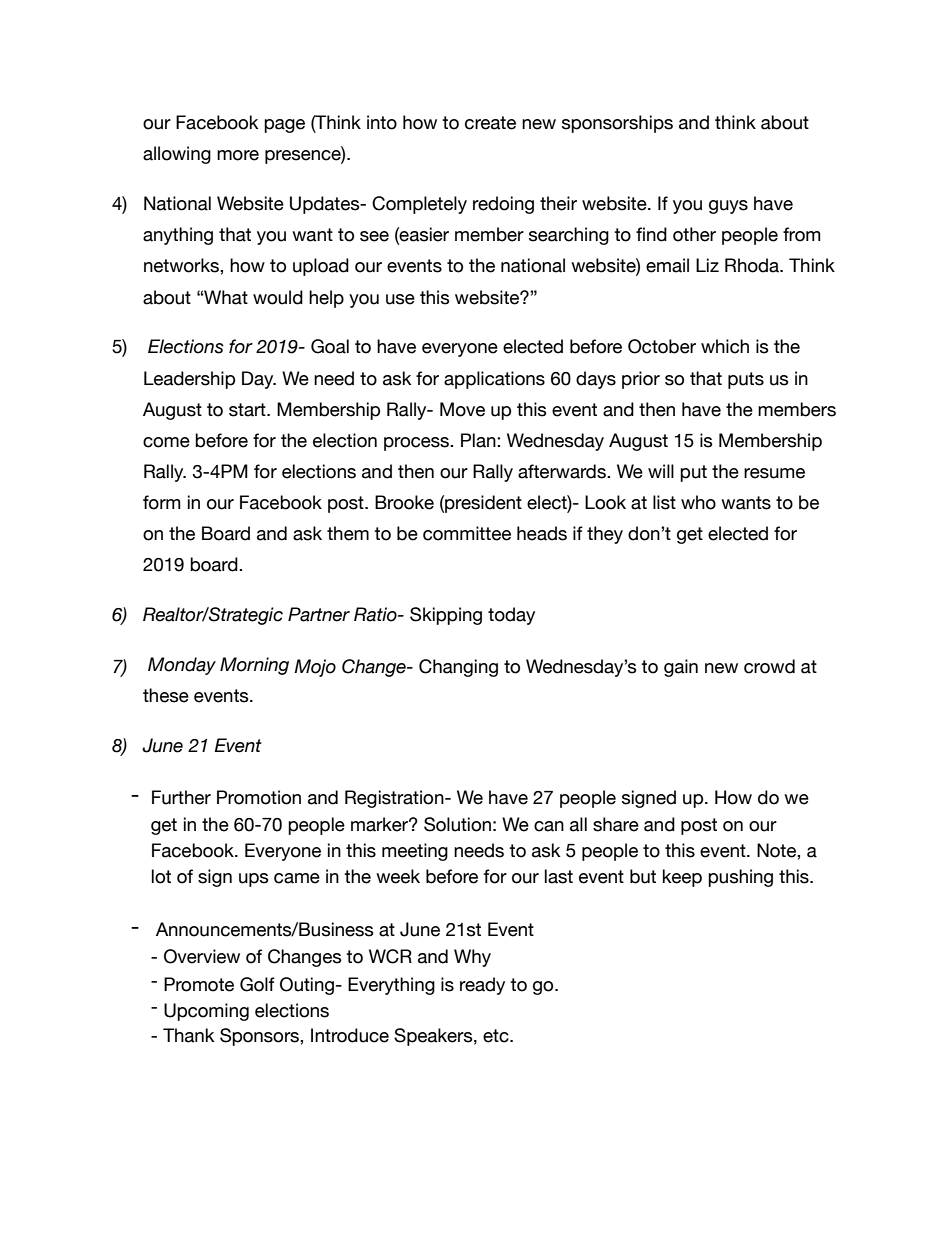 The width and height of the image is (952, 1233). Describe the element at coordinates (740, 878) in the image. I see `pushing` at that location.
